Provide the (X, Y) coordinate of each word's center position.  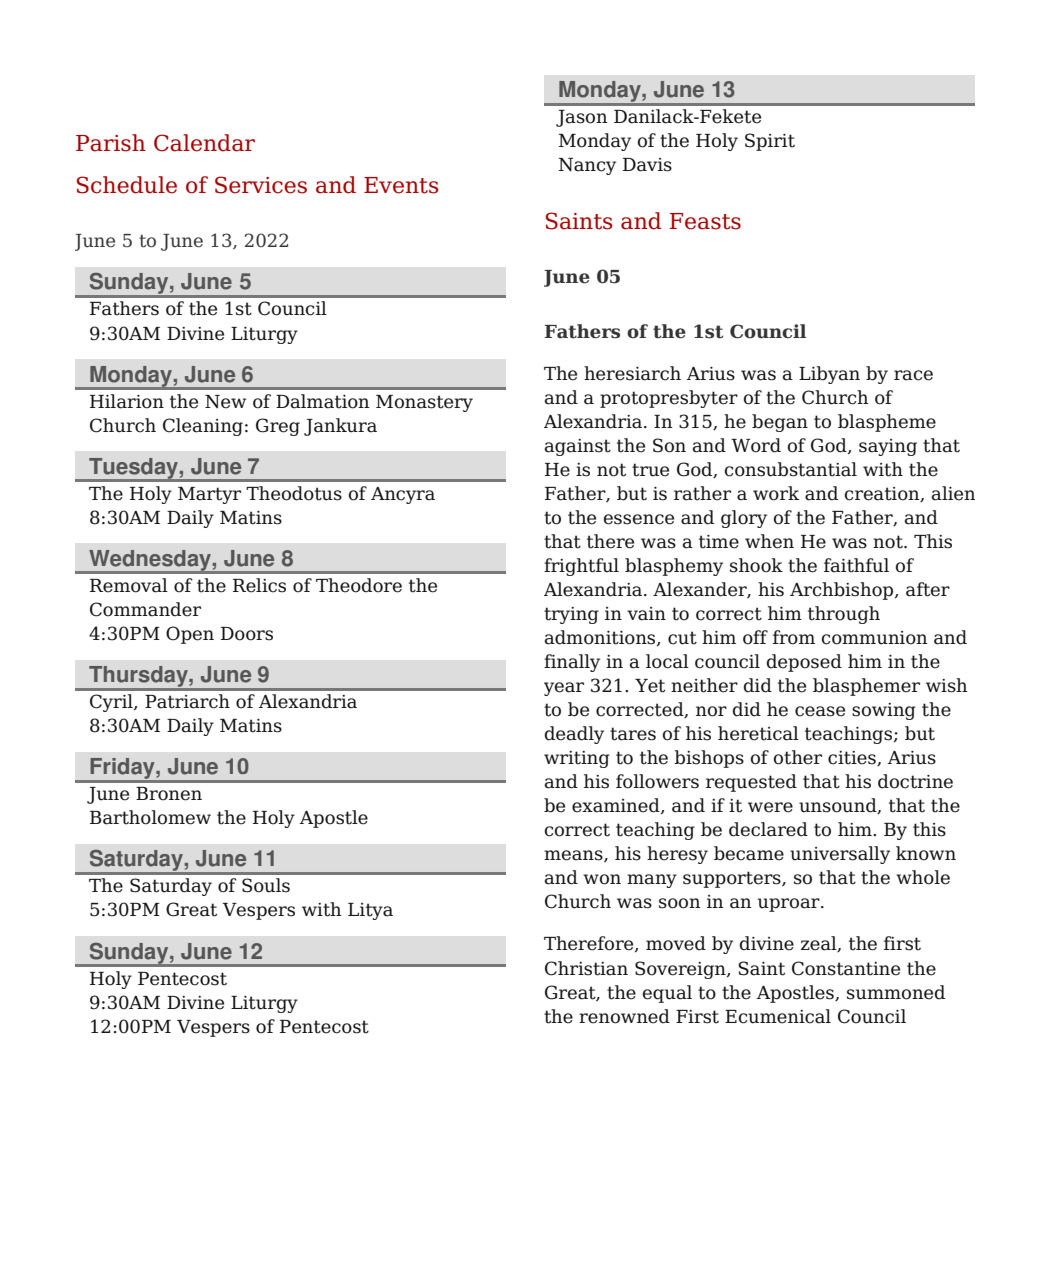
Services (261, 185)
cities (853, 758)
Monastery (424, 403)
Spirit (770, 142)
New (225, 402)
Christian (586, 968)
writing (577, 759)
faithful (856, 565)
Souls (266, 885)
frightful (581, 567)
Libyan (829, 375)
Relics (259, 585)
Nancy (587, 166)
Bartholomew (150, 817)
